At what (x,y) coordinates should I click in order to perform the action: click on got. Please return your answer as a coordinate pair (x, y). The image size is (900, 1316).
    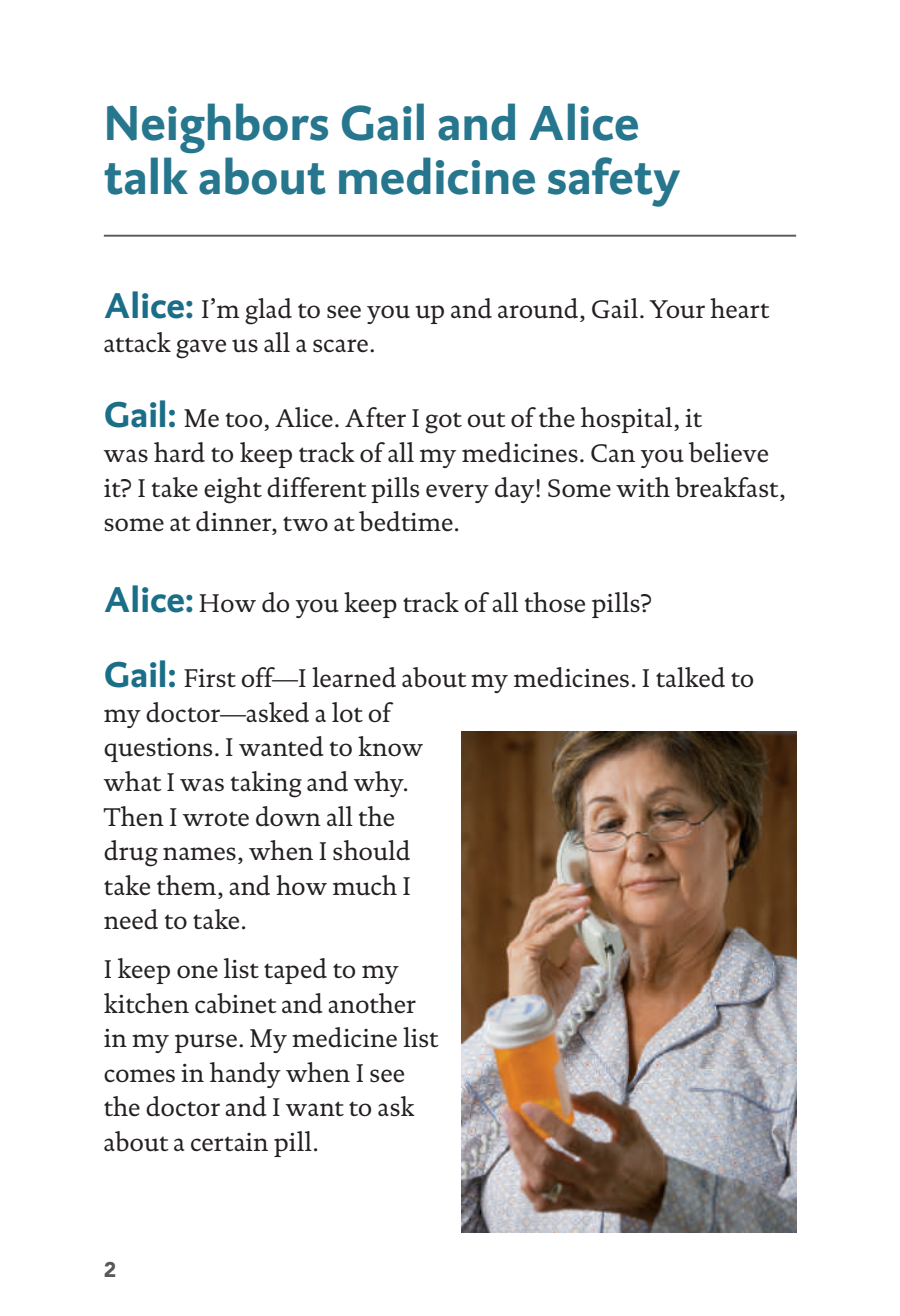
    Looking at the image, I should click on (443, 423).
